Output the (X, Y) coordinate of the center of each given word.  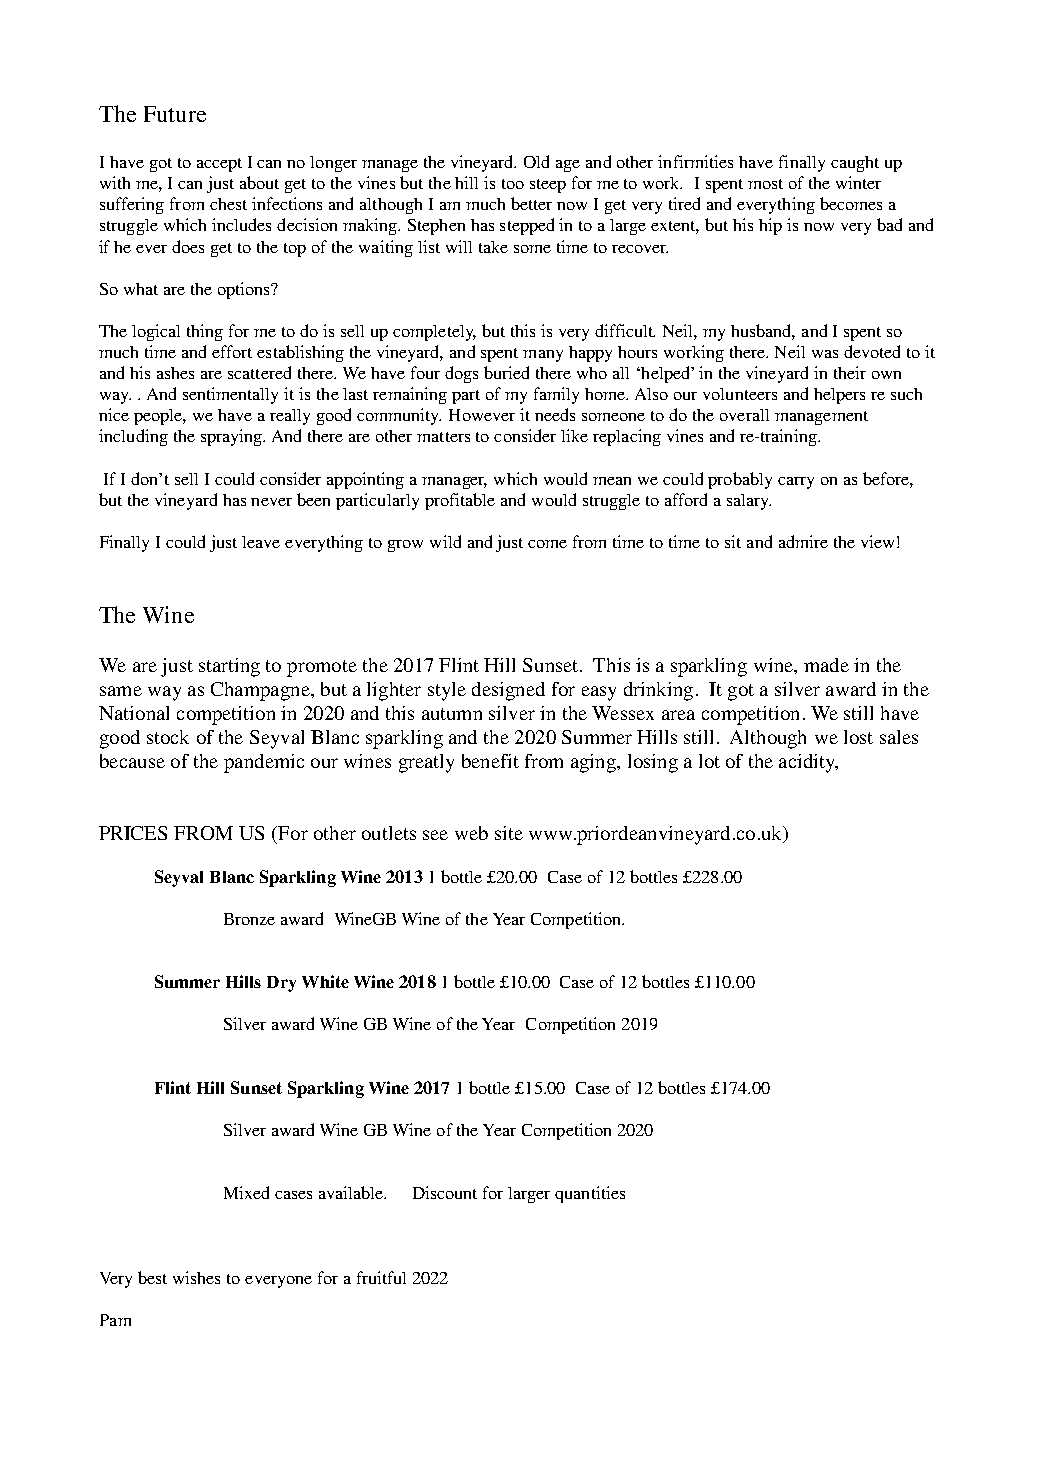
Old (536, 161)
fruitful (381, 1277)
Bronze (249, 919)
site (509, 833)
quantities (590, 1194)
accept (219, 165)
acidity (808, 763)
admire (803, 541)
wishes (196, 1277)
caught (855, 164)
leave (261, 542)
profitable (460, 501)
